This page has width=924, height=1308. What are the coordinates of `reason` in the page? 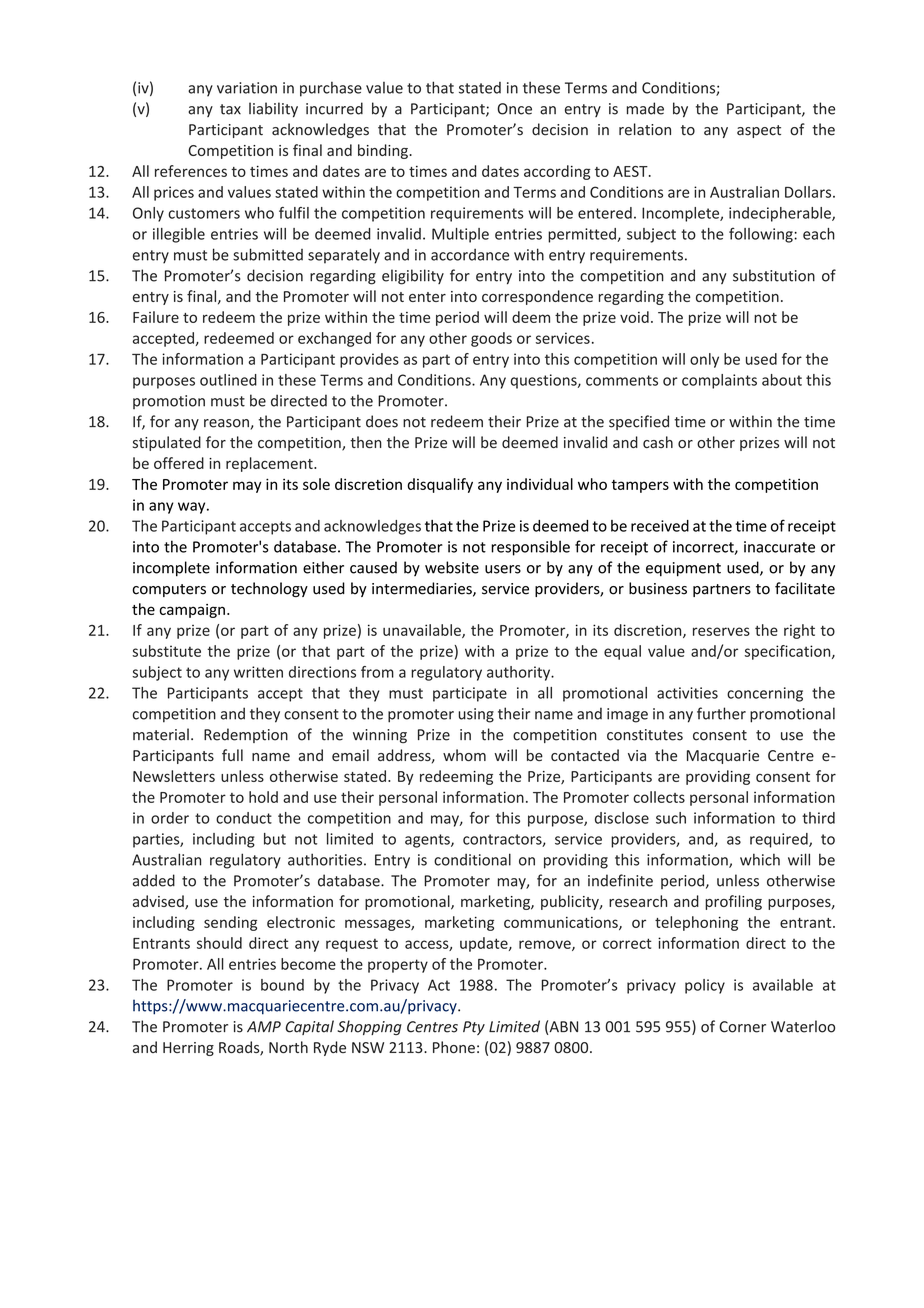 It's located at (227, 424).
